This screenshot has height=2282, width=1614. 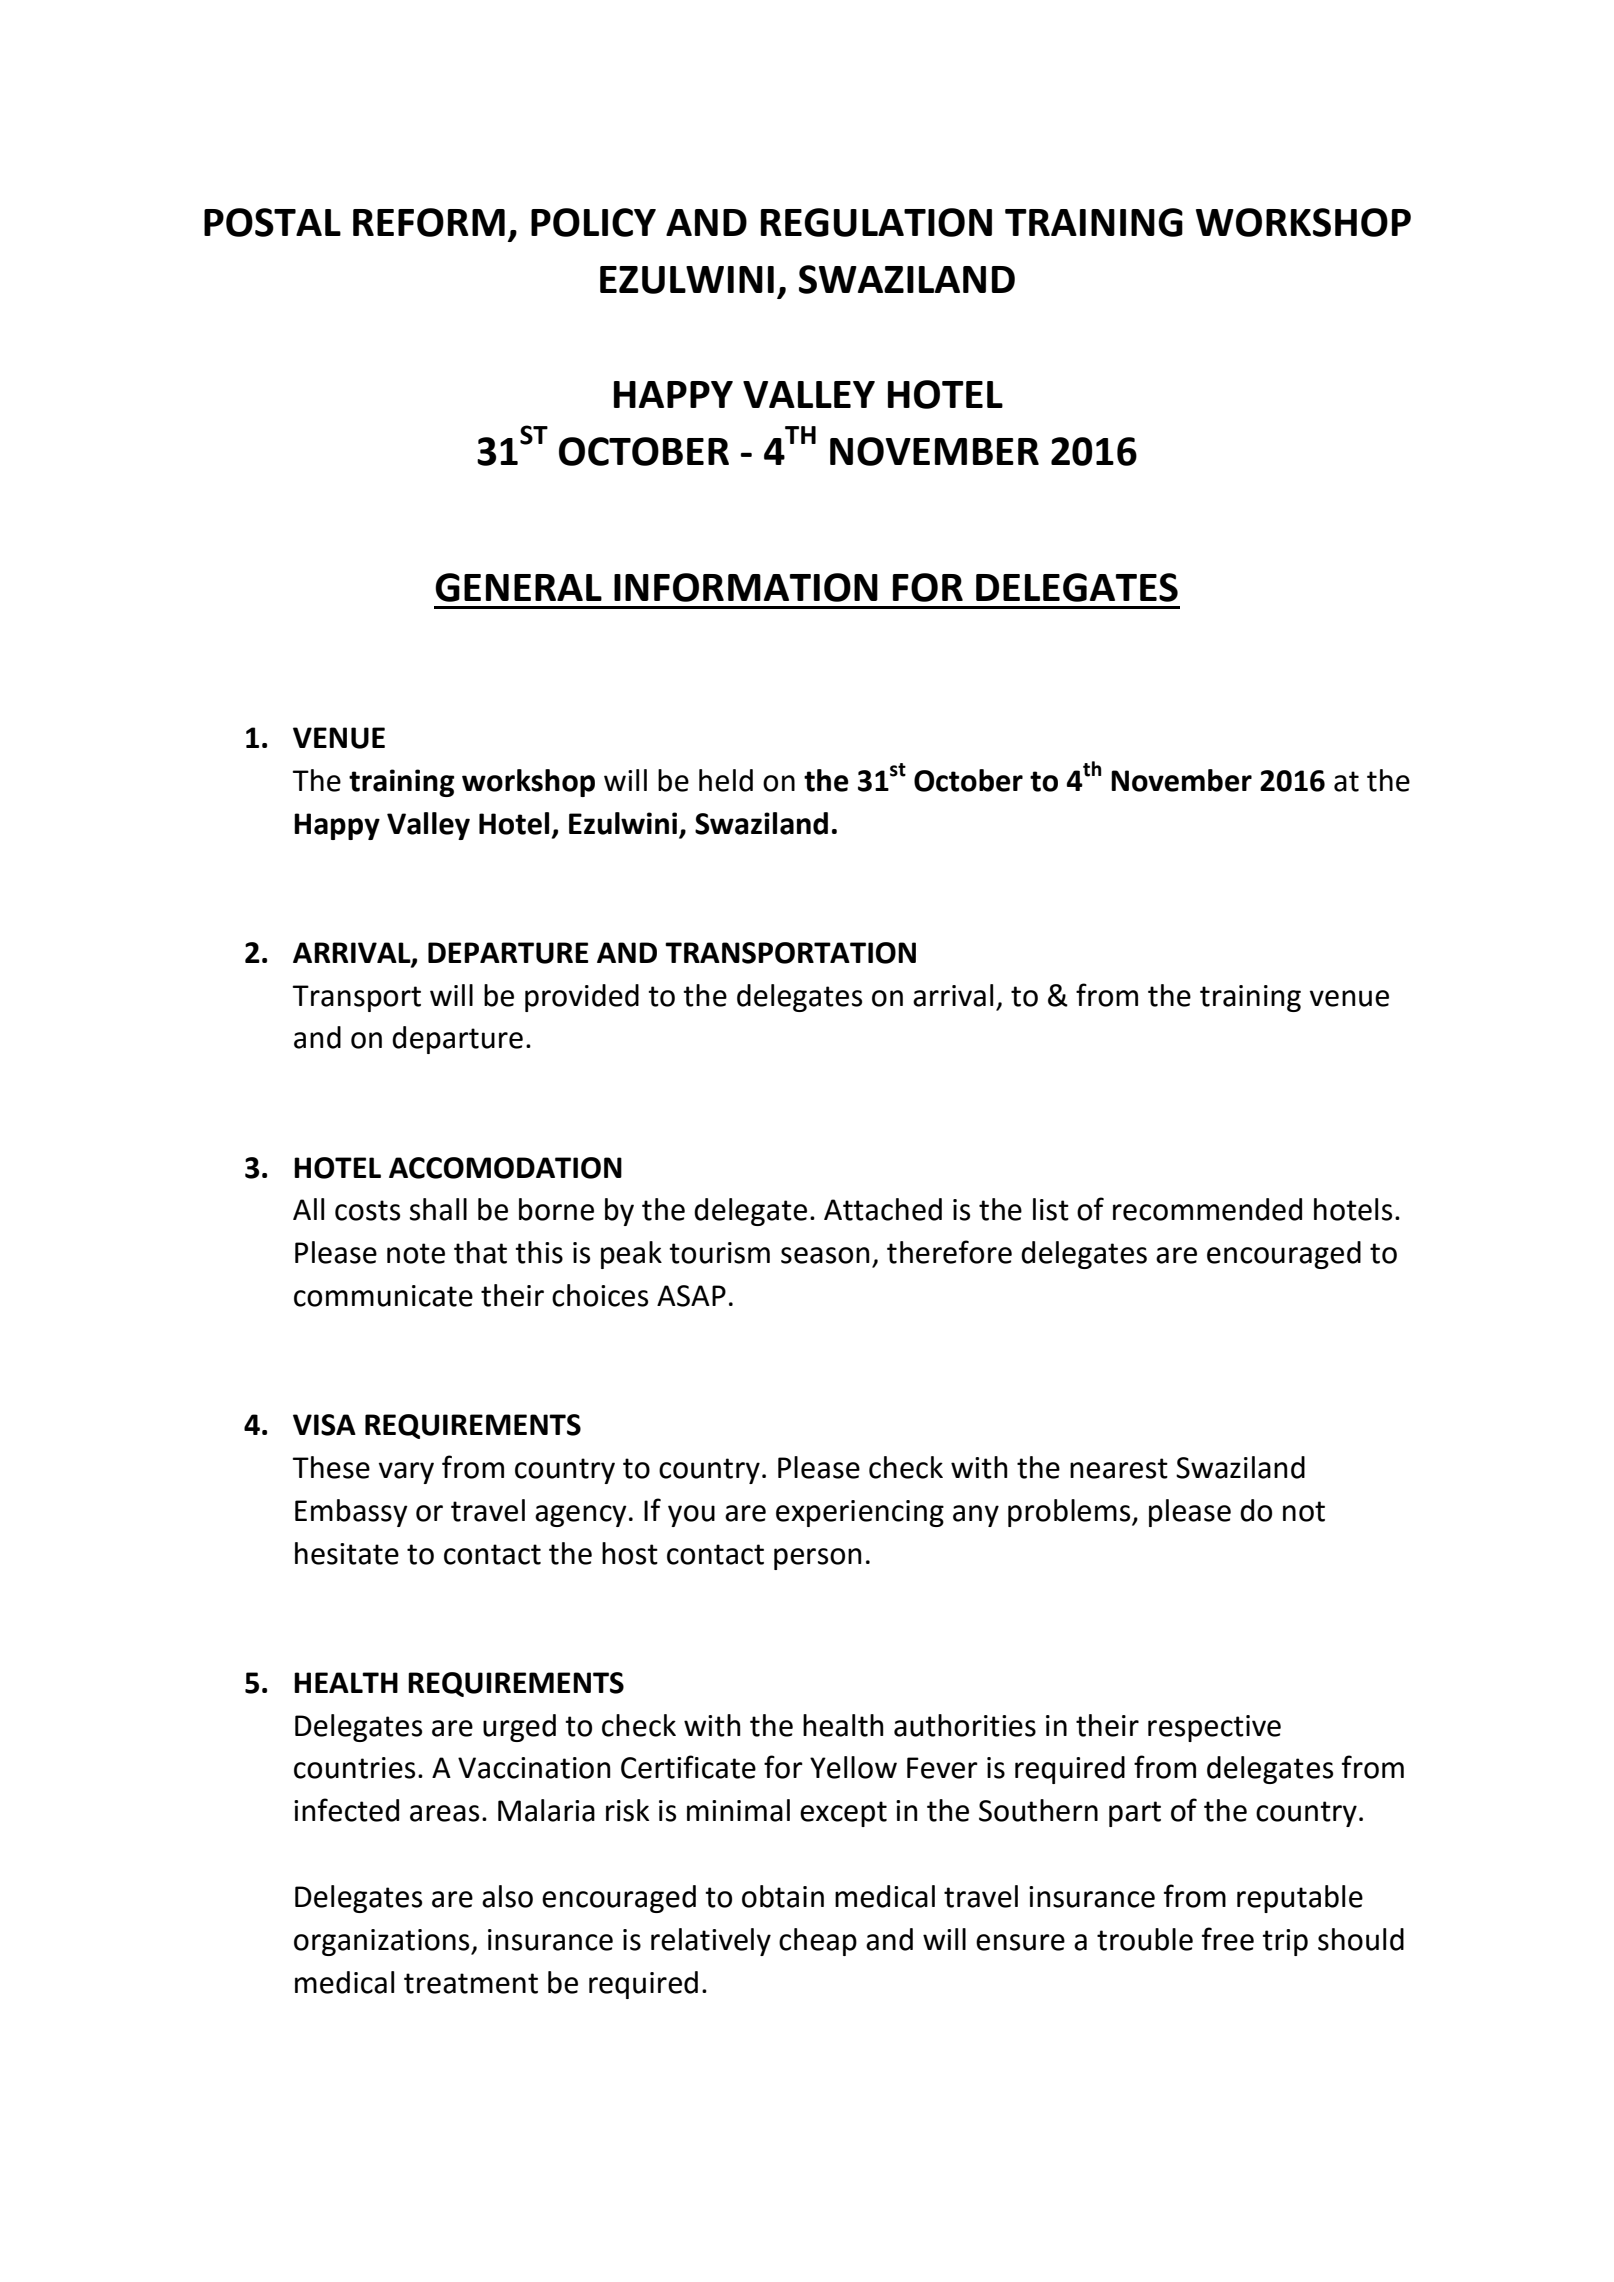 What do you see at coordinates (746, 587) in the screenshot?
I see `INFORMATION` at bounding box center [746, 587].
